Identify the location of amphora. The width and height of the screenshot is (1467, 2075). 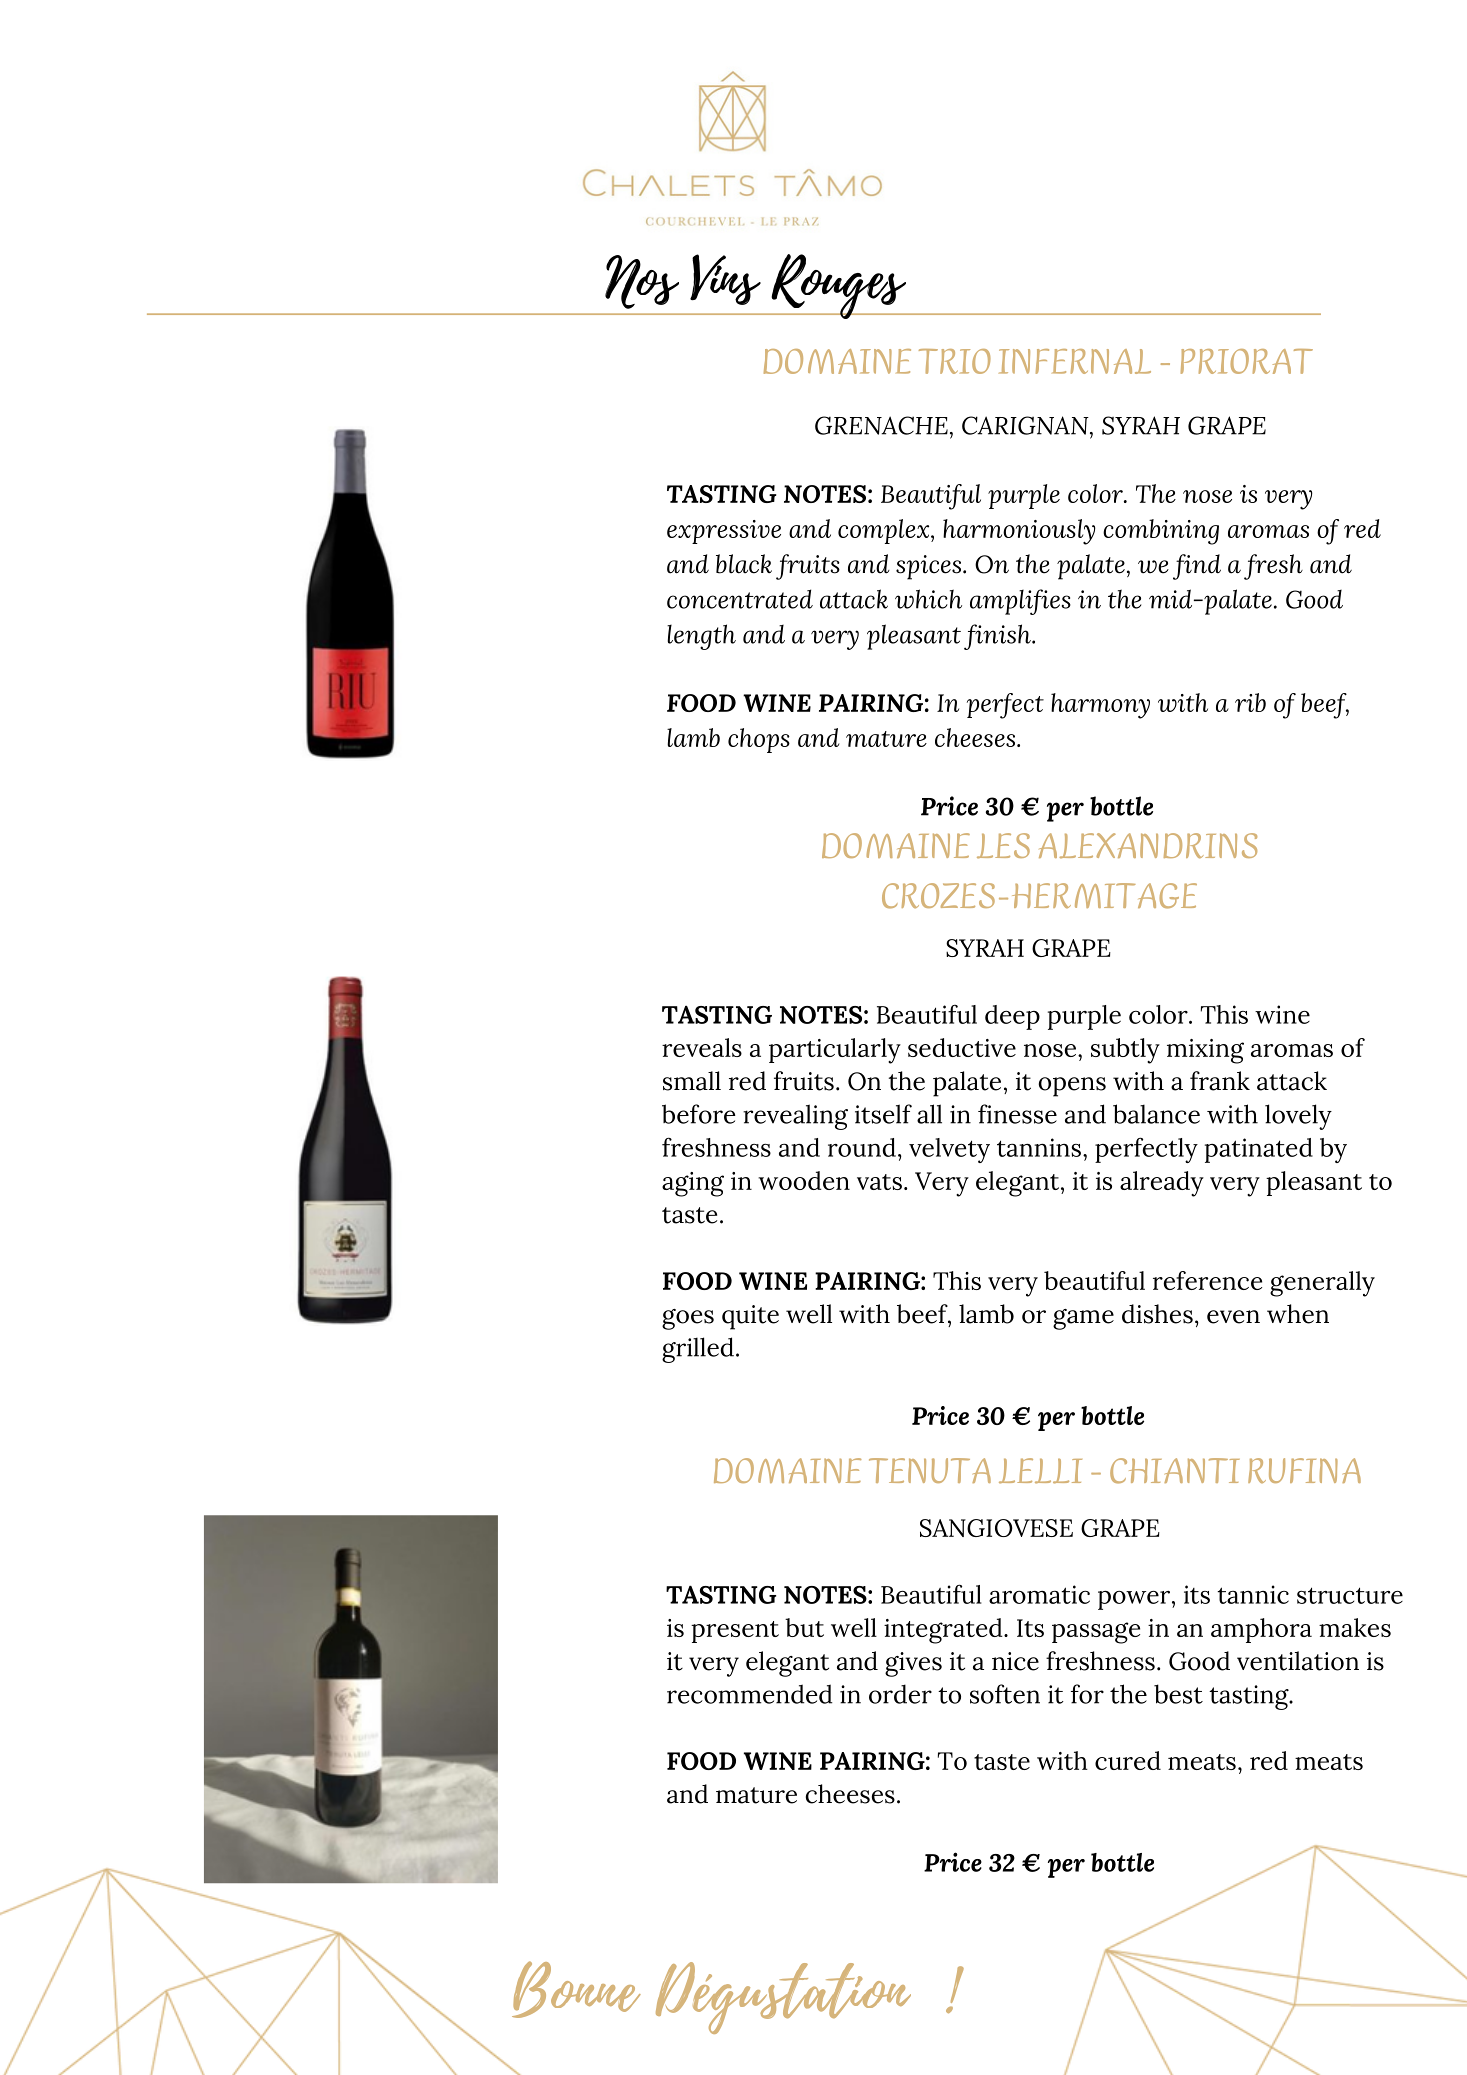
(1261, 1630).
